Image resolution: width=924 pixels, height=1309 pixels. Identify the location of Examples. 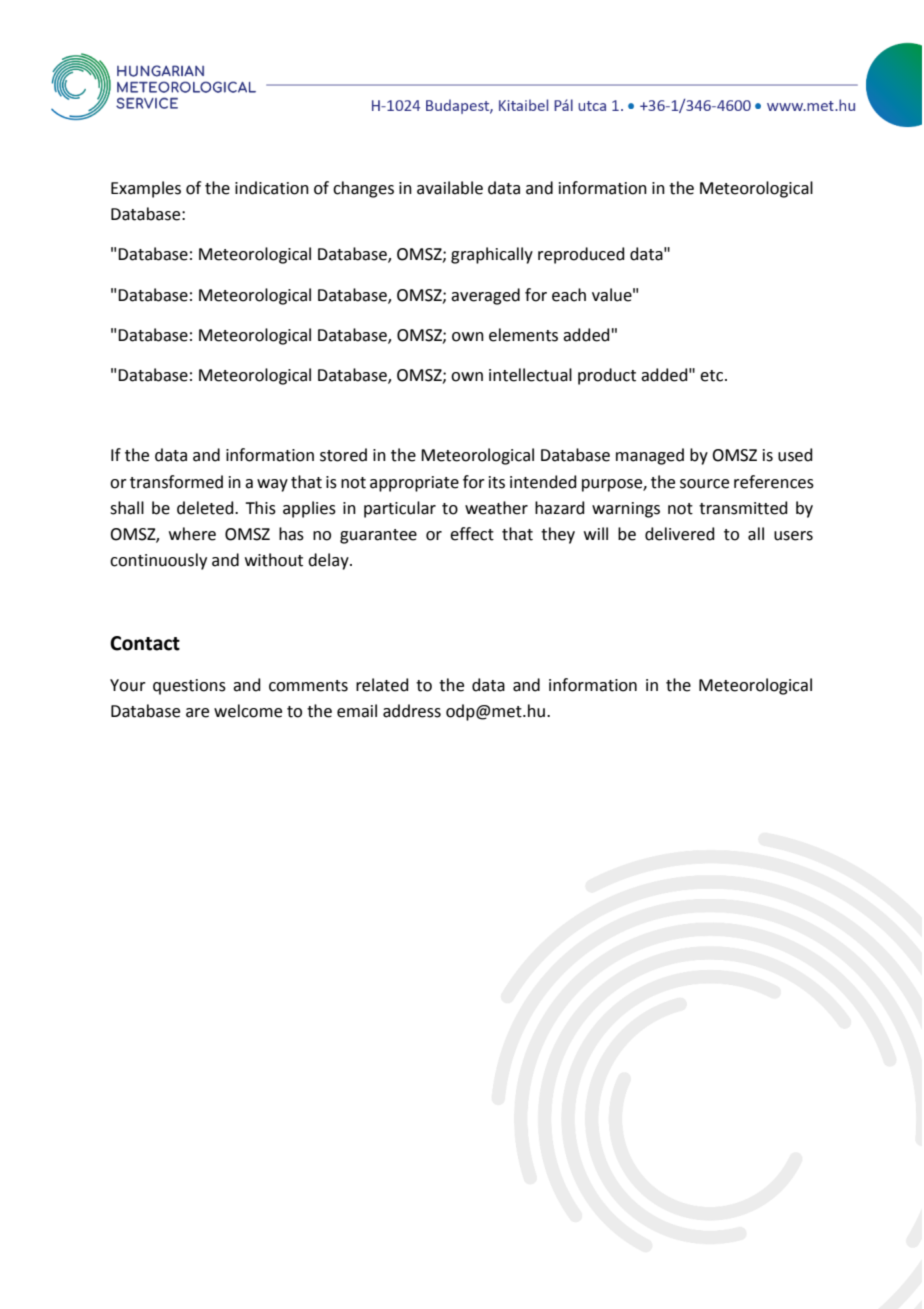
(146, 189).
